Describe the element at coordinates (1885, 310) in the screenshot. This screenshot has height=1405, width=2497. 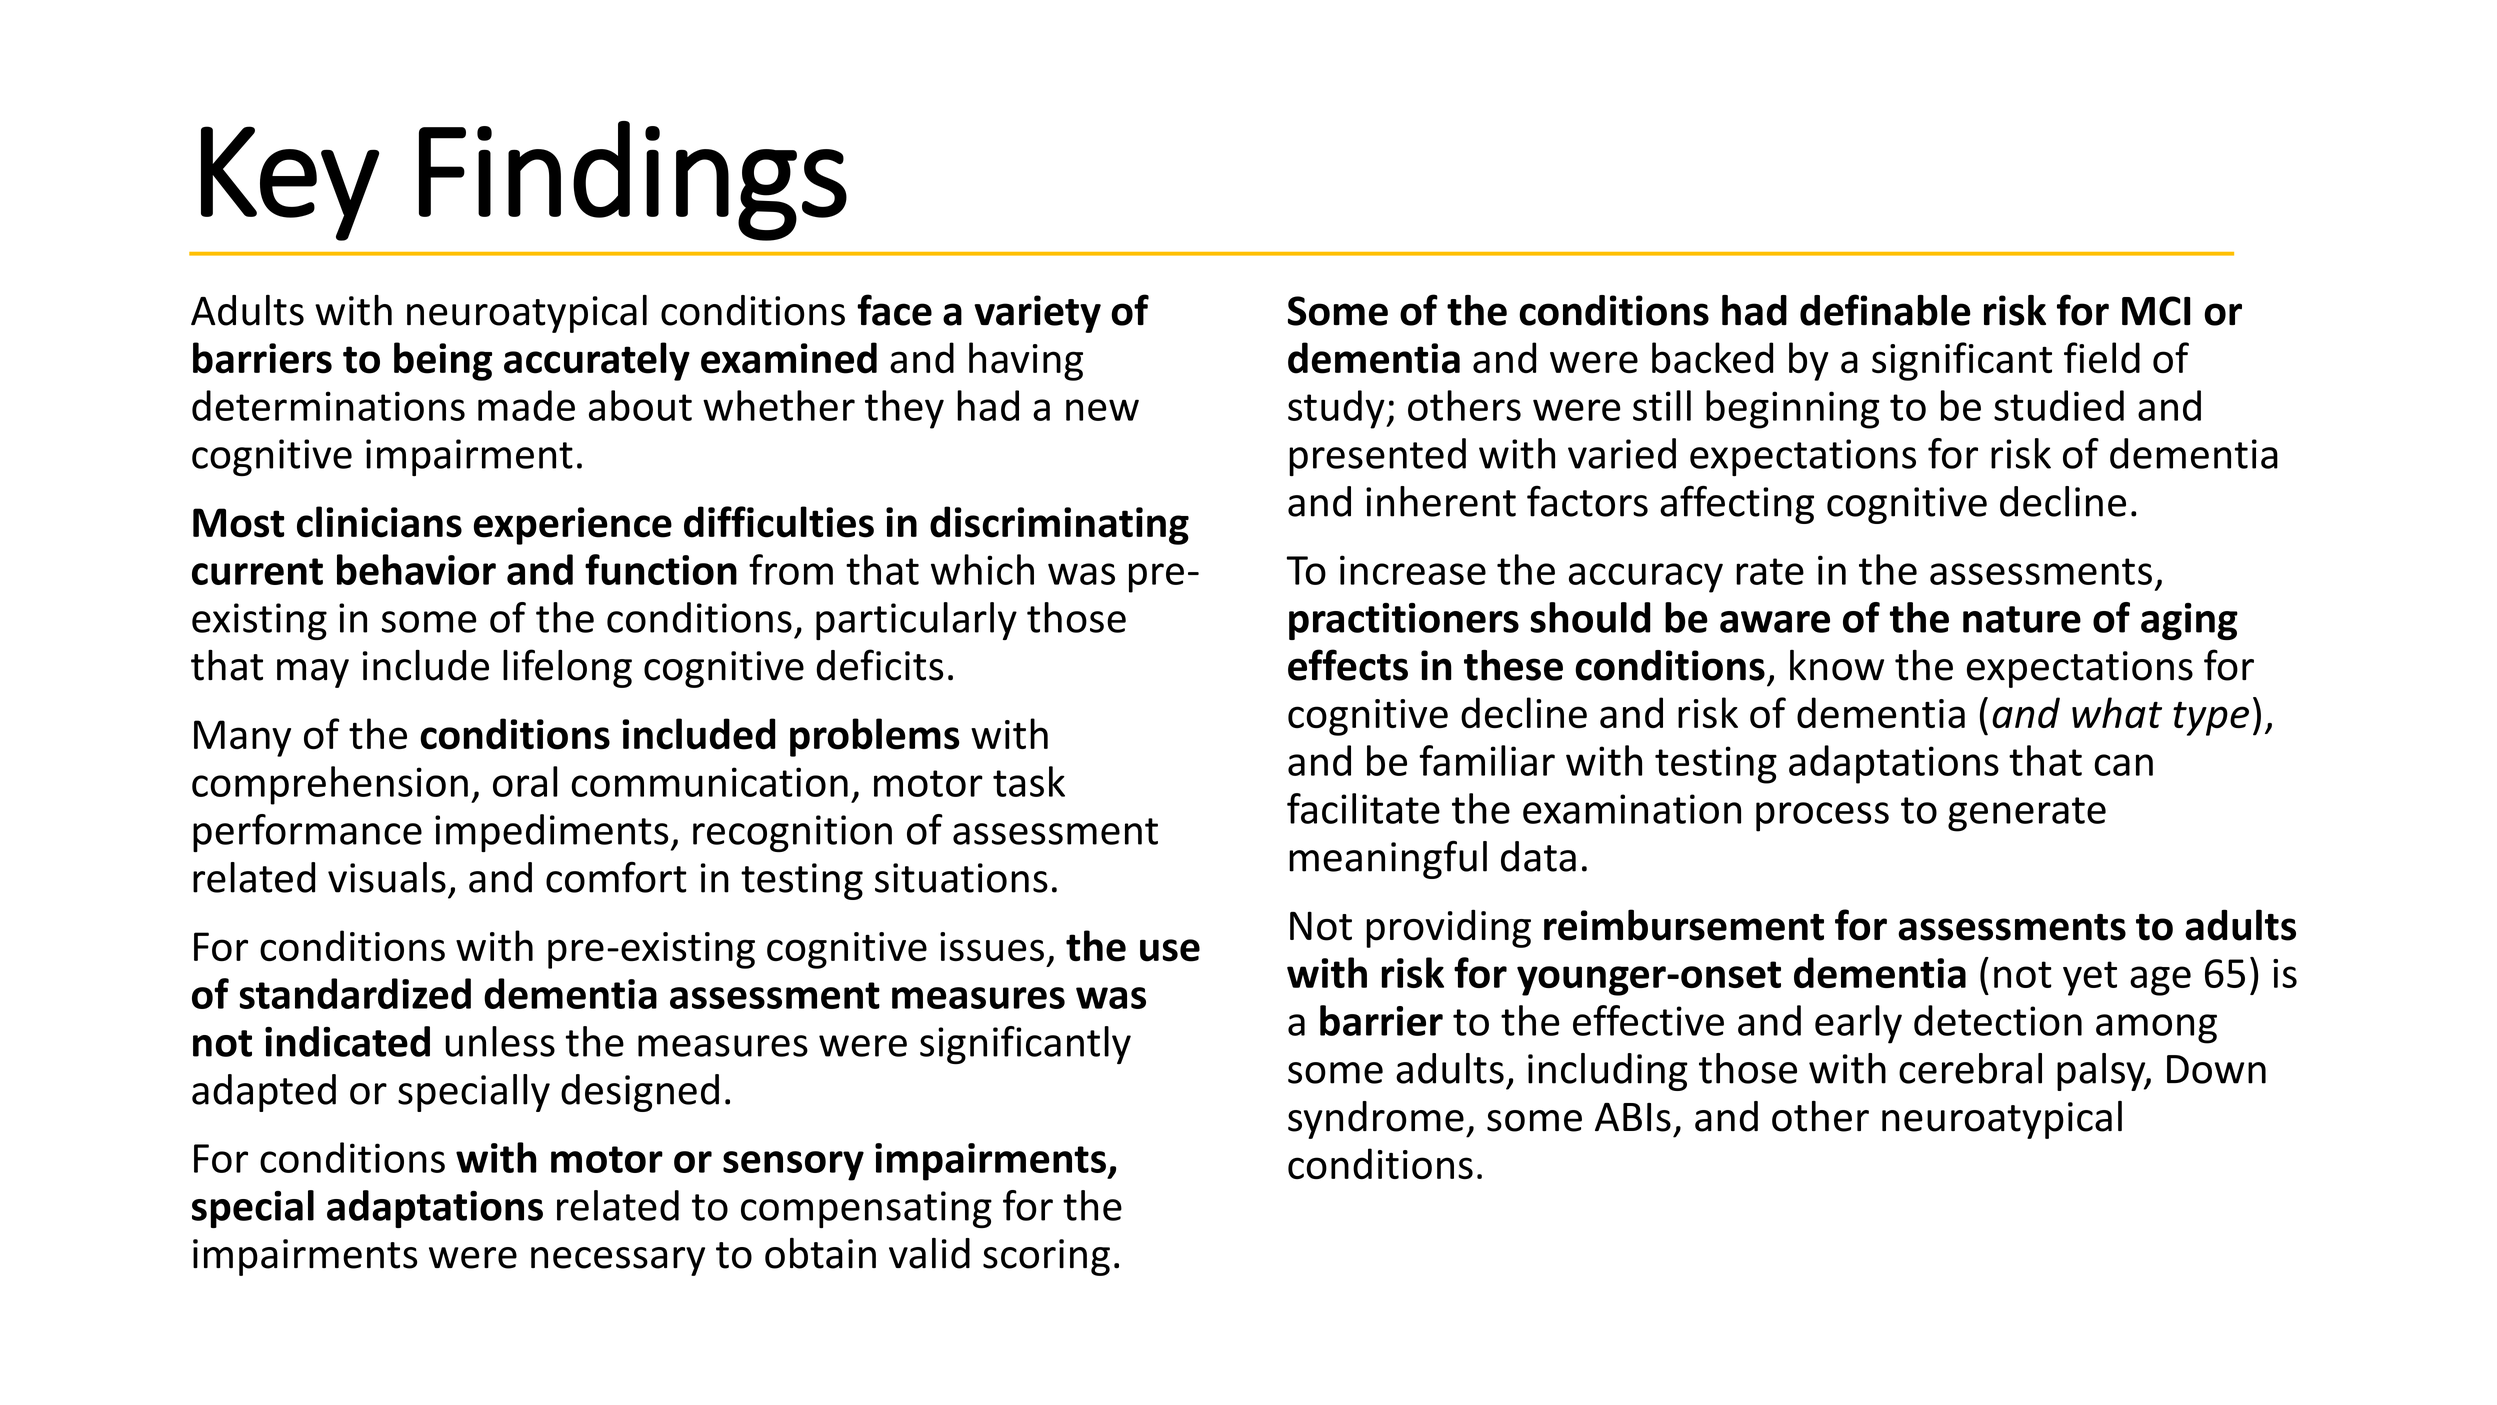
I see `definable` at that location.
